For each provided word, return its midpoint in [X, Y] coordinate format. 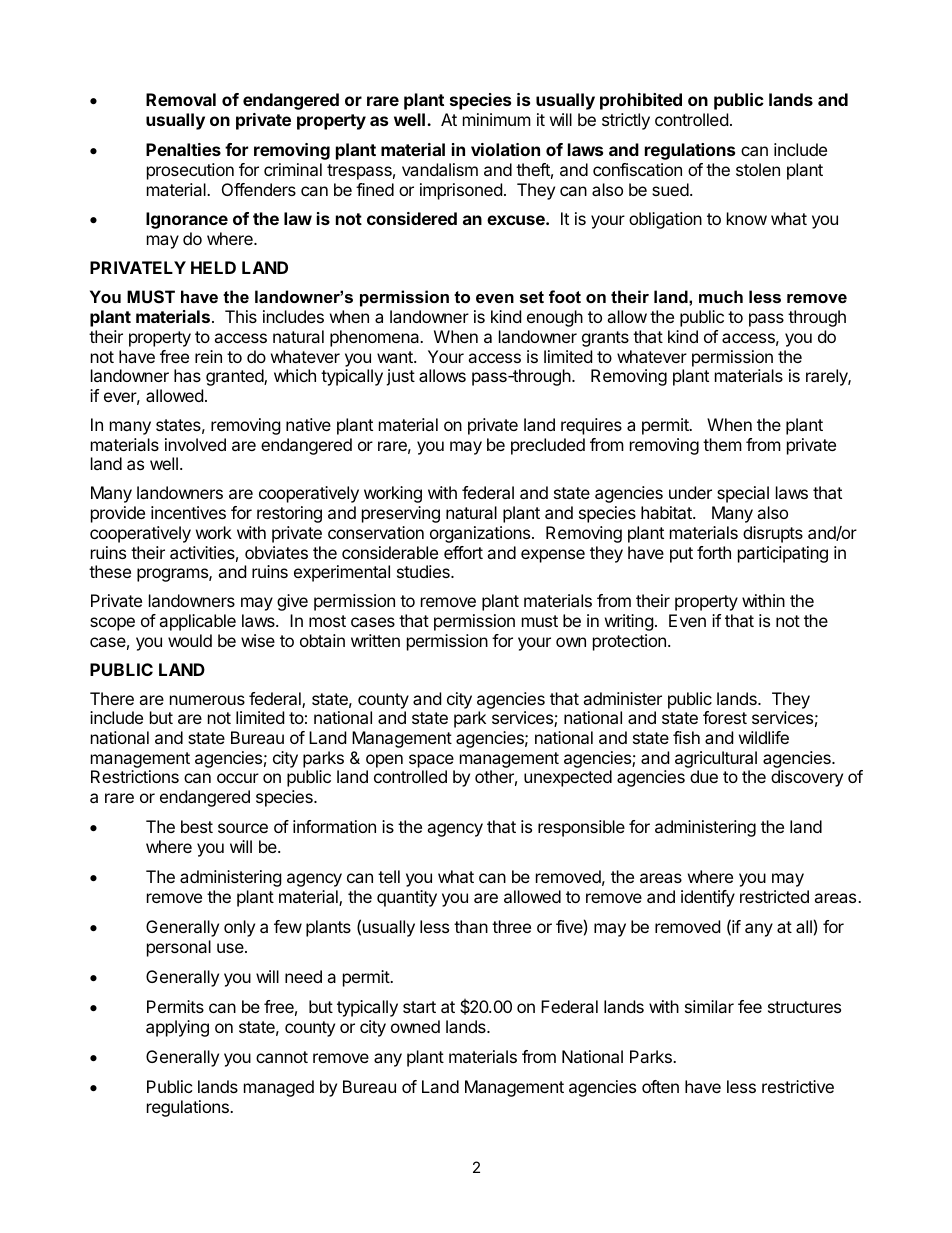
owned [415, 1026]
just [400, 377]
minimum [497, 119]
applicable [197, 622]
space [431, 761]
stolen [758, 169]
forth [714, 552]
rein [208, 356]
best [197, 826]
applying [177, 1028]
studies [424, 571]
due [704, 776]
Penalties [183, 149]
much [721, 296]
